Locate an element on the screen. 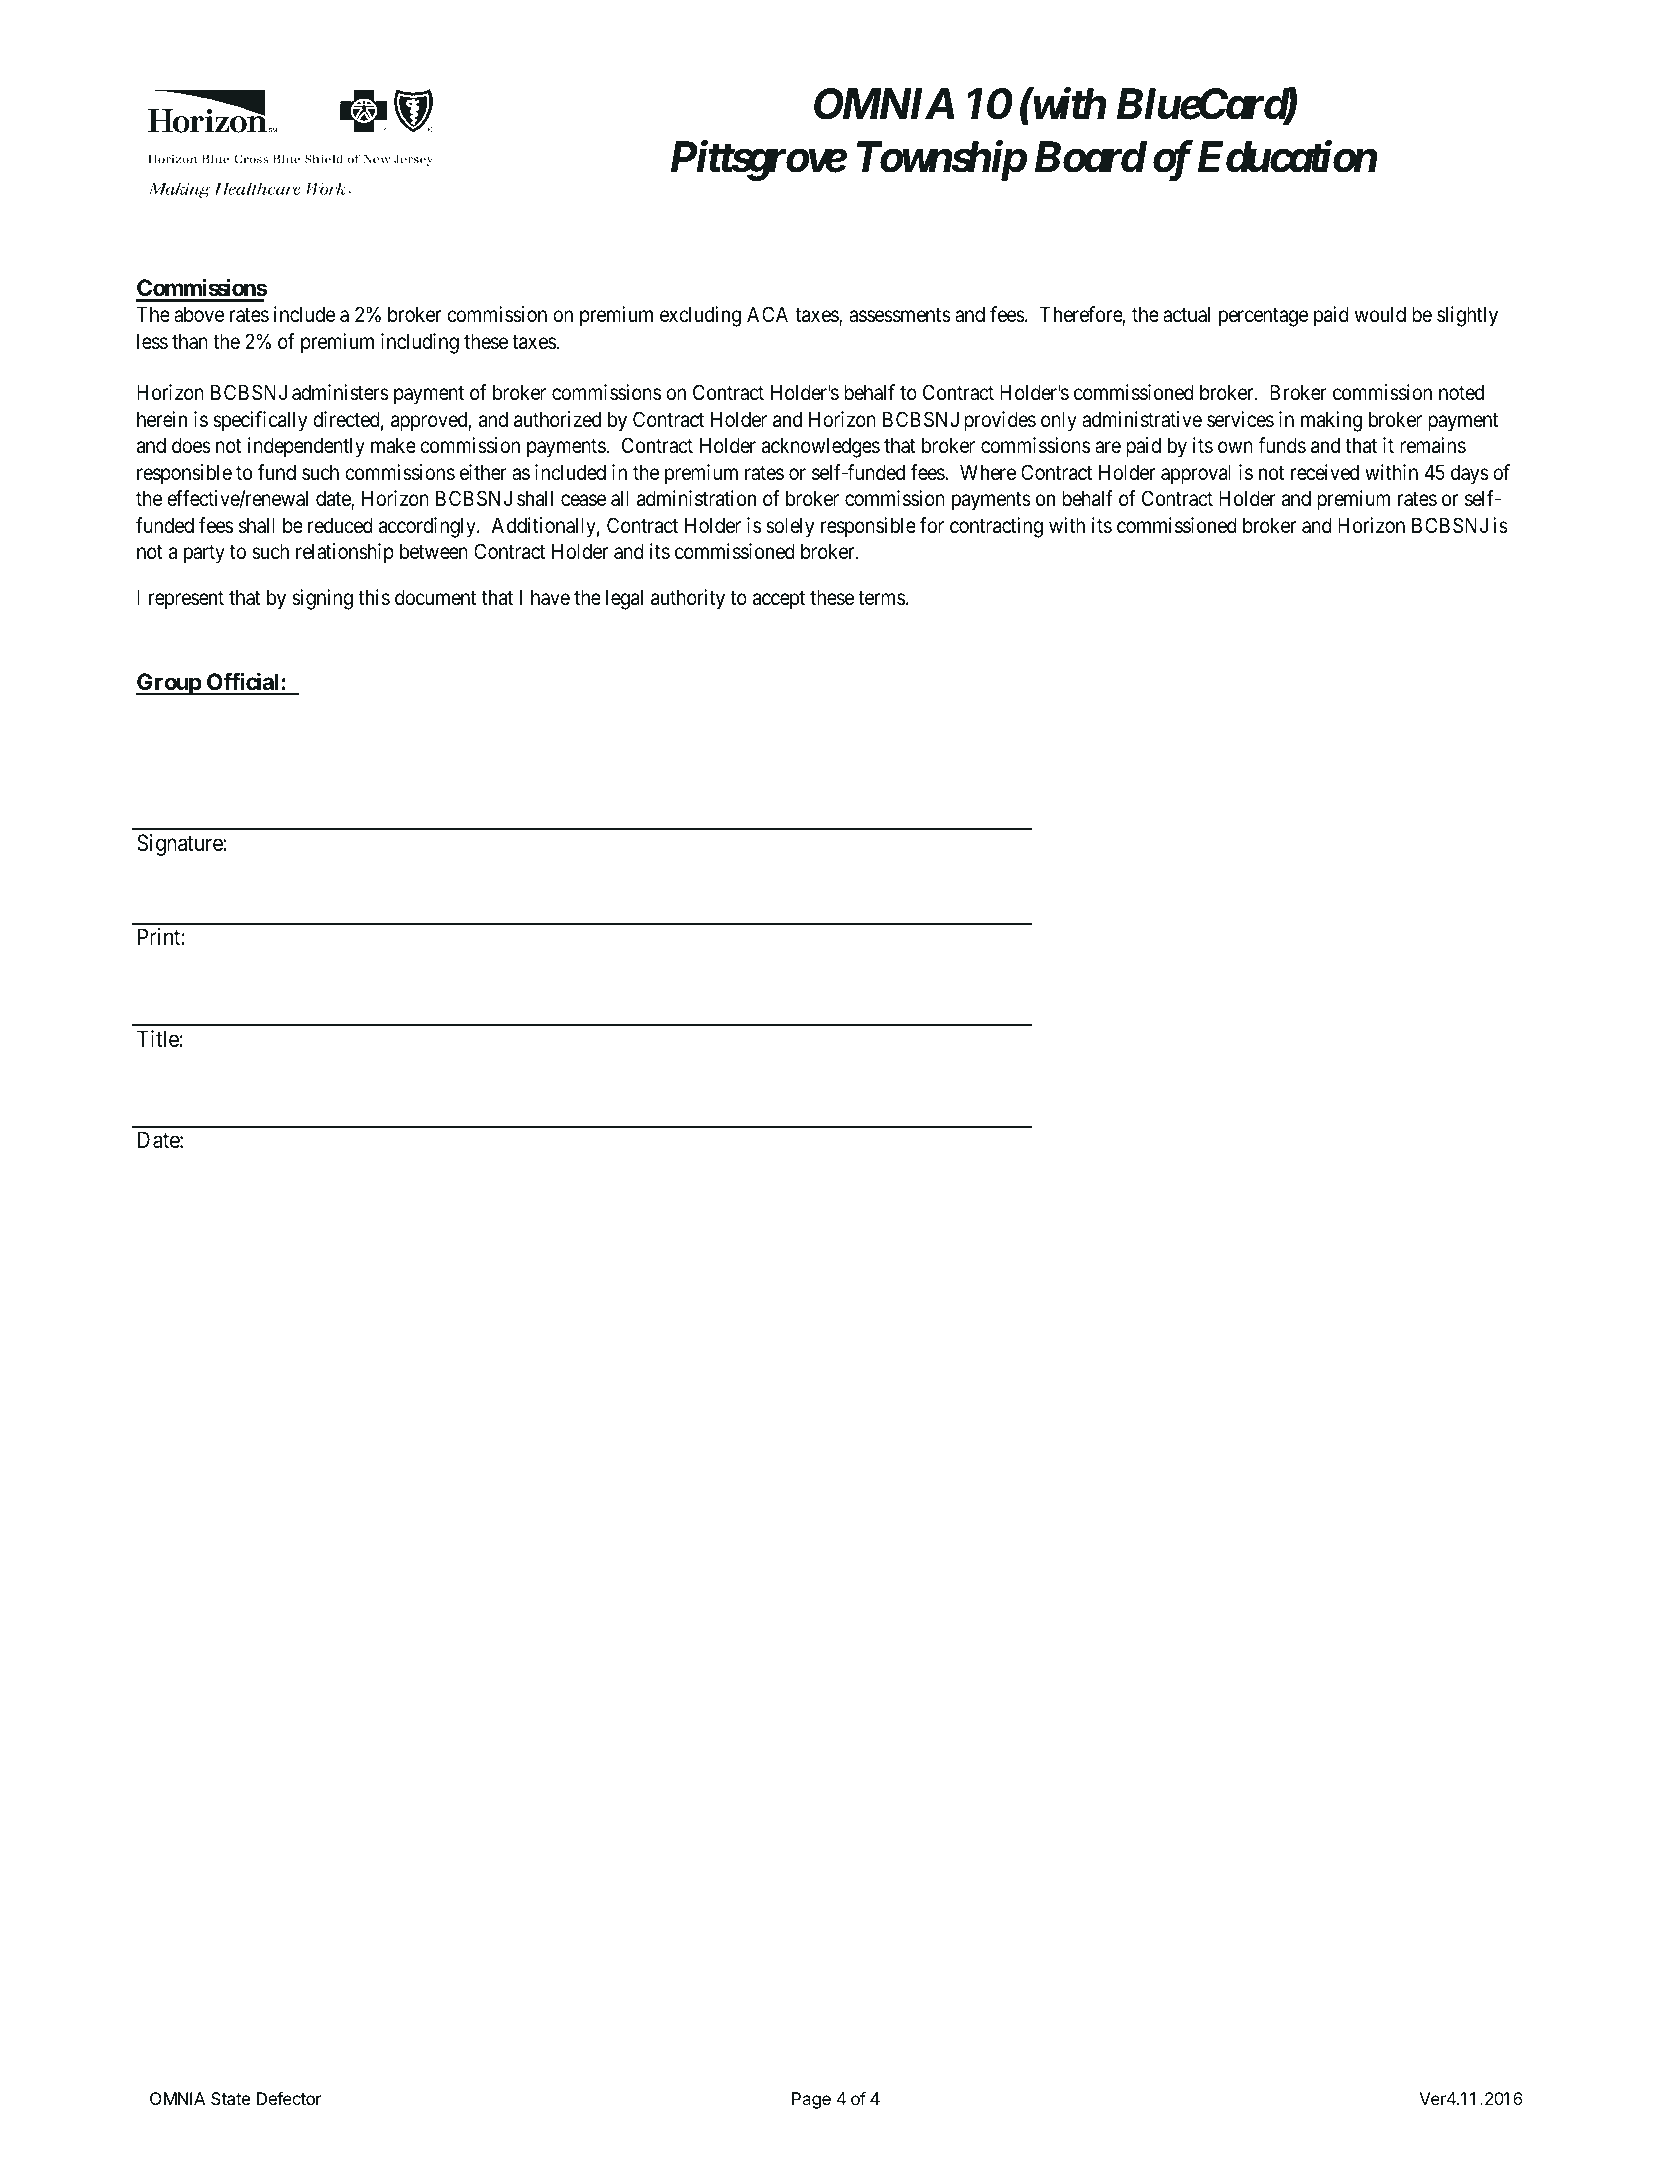 This screenshot has height=2162, width=1671. represent is located at coordinates (186, 600).
